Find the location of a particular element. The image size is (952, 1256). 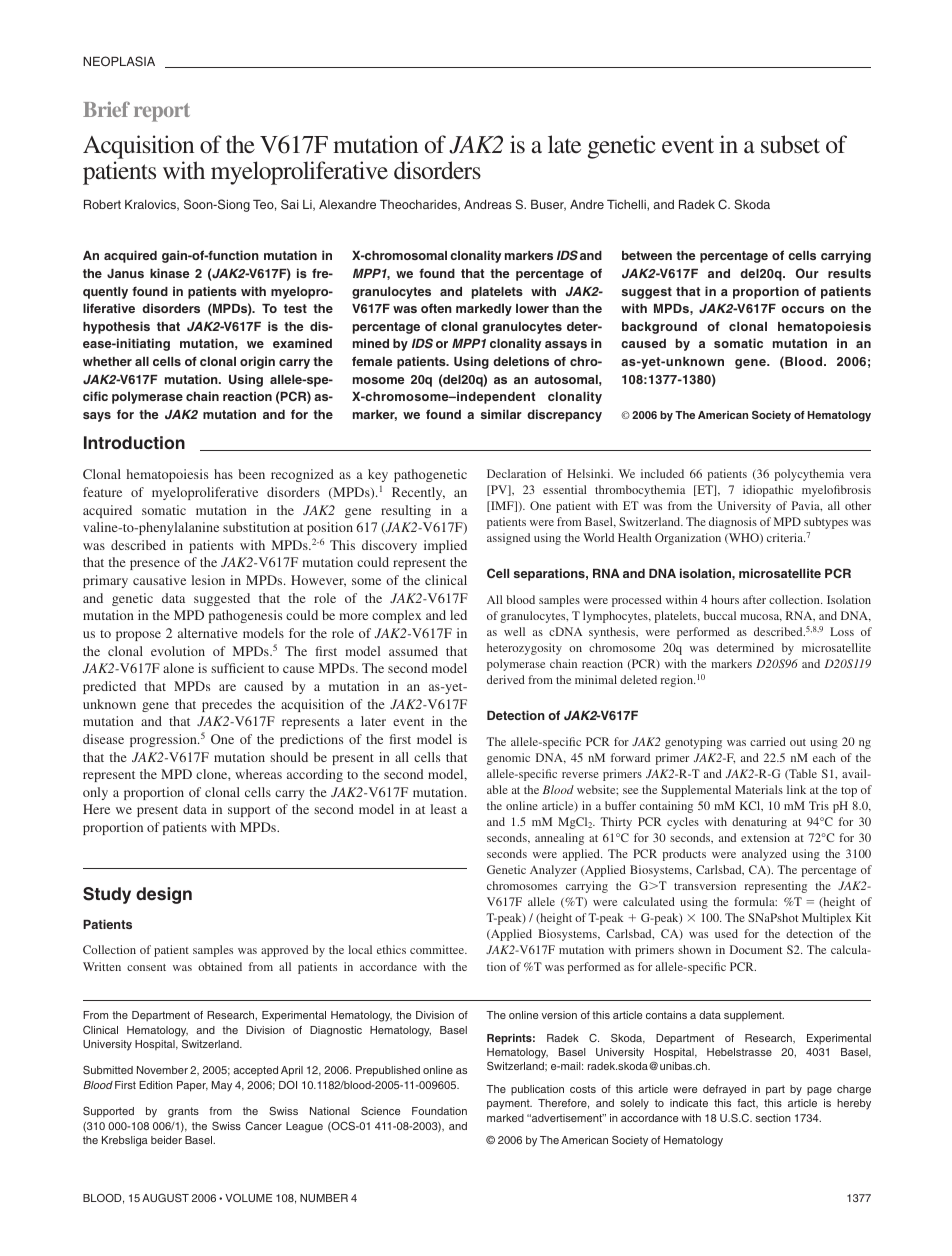

least is located at coordinates (443, 809).
